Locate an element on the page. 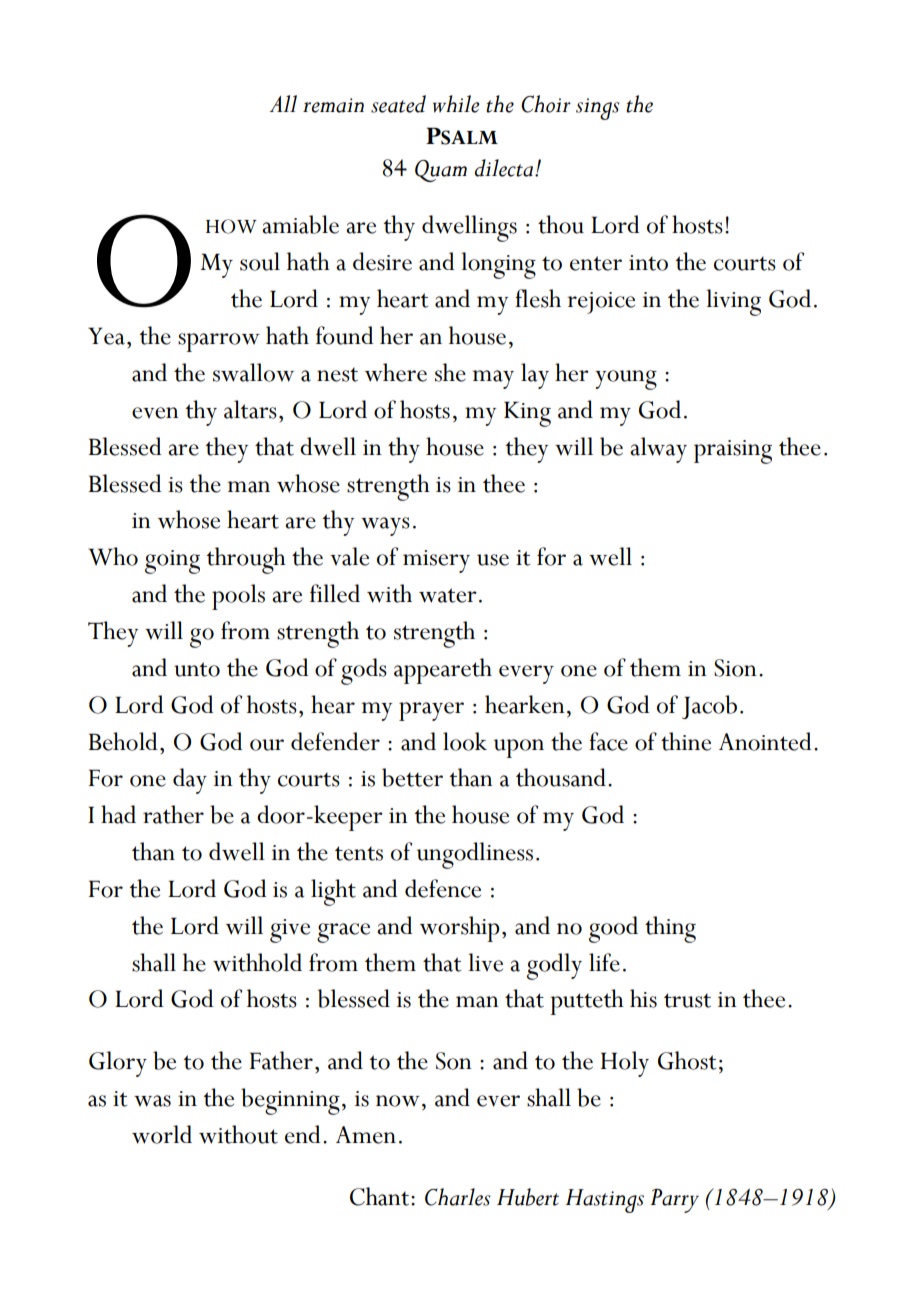  Parry is located at coordinates (675, 1201).
